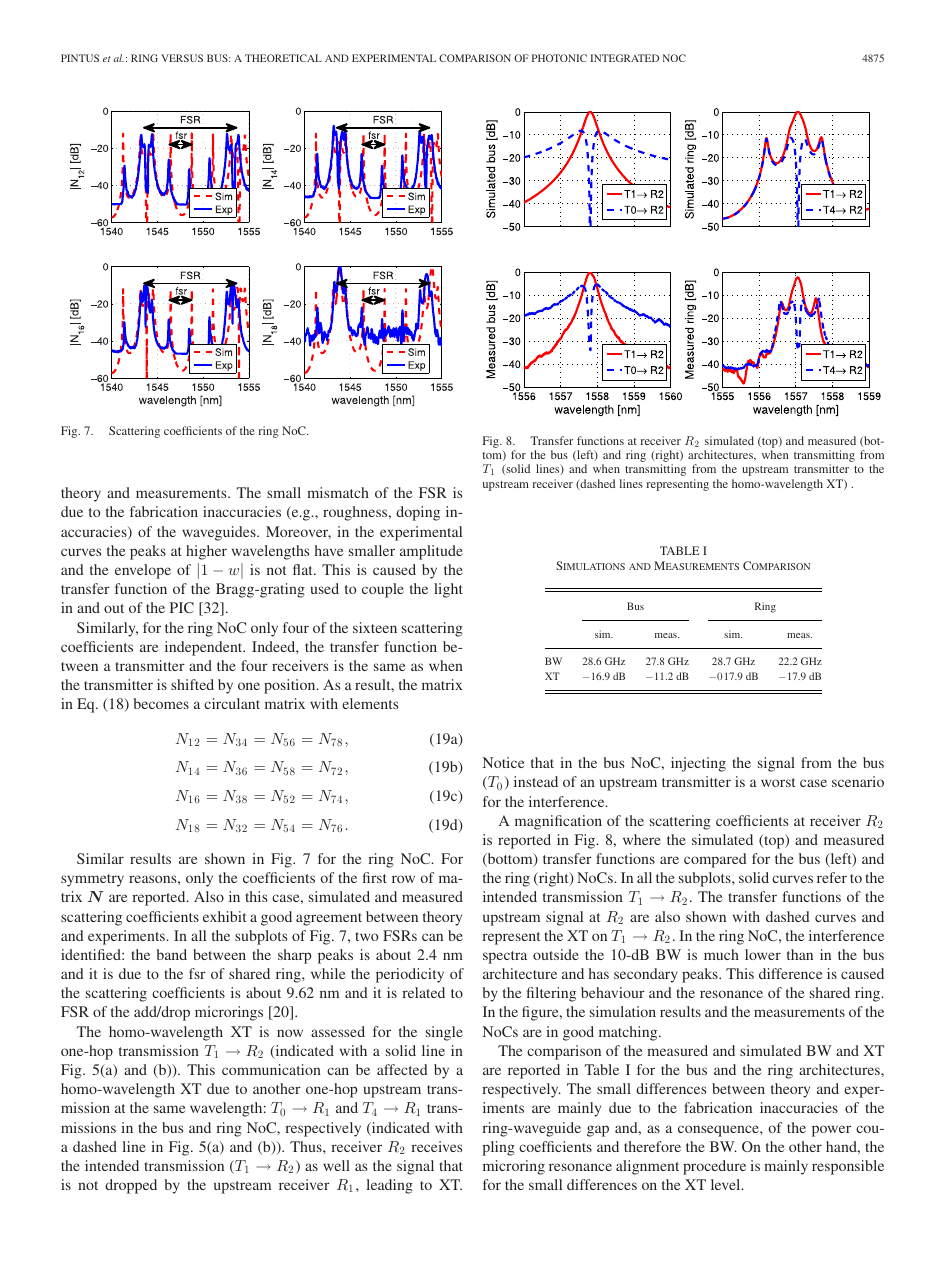  Describe the element at coordinates (338, 492) in the screenshot. I see `mismatch` at that location.
